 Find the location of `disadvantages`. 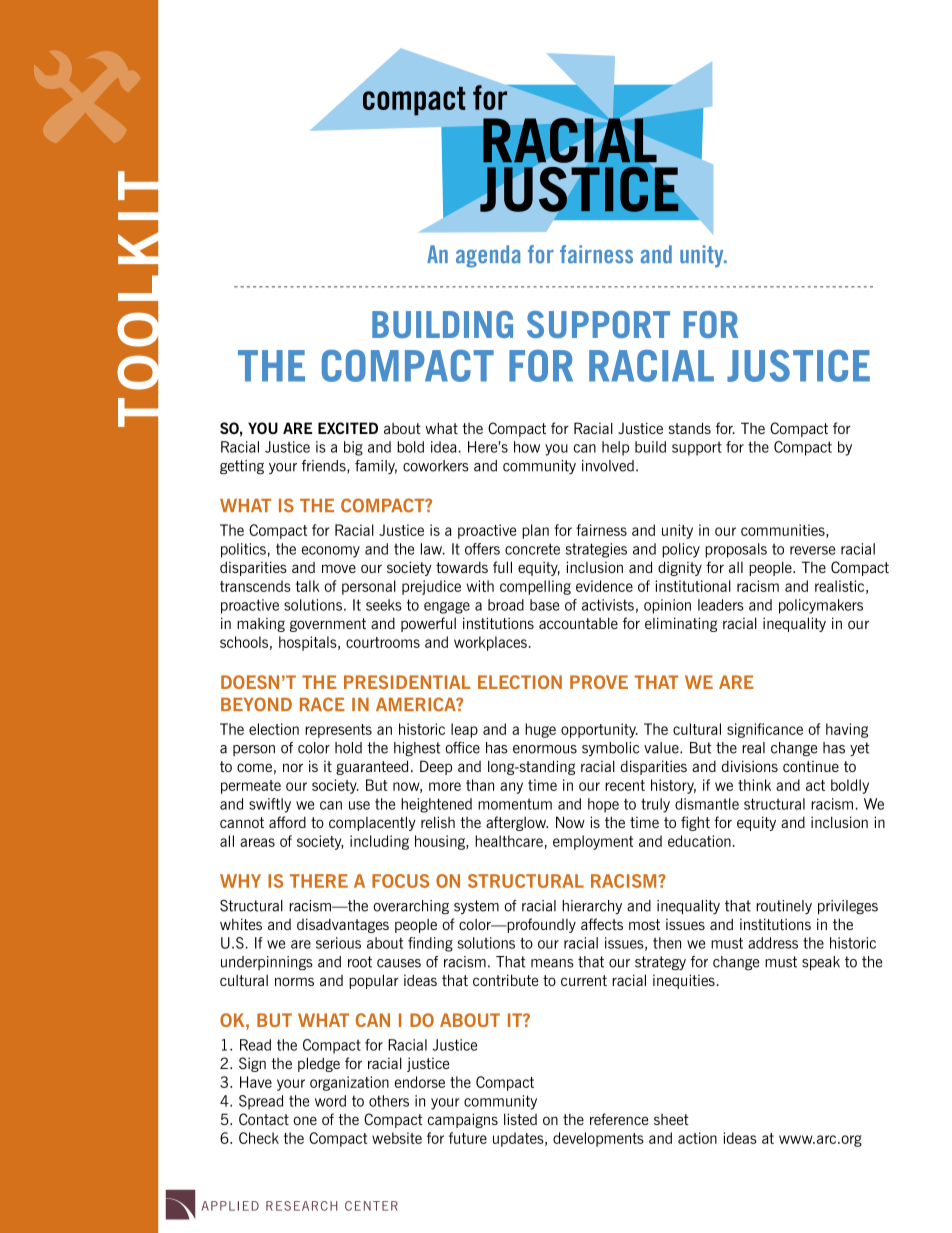

disadvantages is located at coordinates (343, 925).
